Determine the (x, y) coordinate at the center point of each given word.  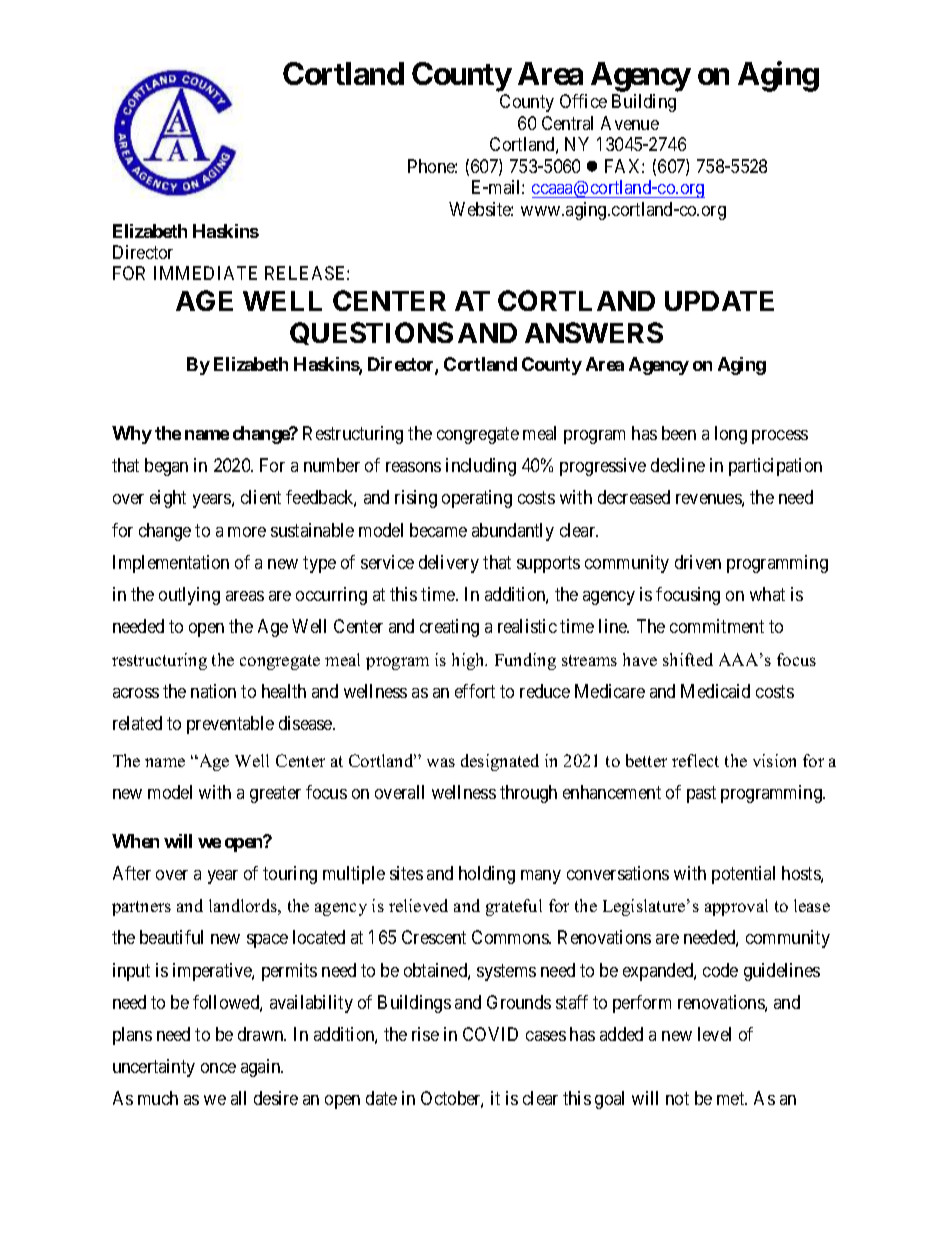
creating (449, 628)
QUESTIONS (371, 333)
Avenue (630, 123)
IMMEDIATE (205, 273)
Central (567, 123)
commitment (717, 626)
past (701, 794)
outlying (189, 596)
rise (425, 1034)
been (679, 433)
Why (132, 435)
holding (487, 875)
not (677, 1098)
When (135, 841)
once (218, 1068)
